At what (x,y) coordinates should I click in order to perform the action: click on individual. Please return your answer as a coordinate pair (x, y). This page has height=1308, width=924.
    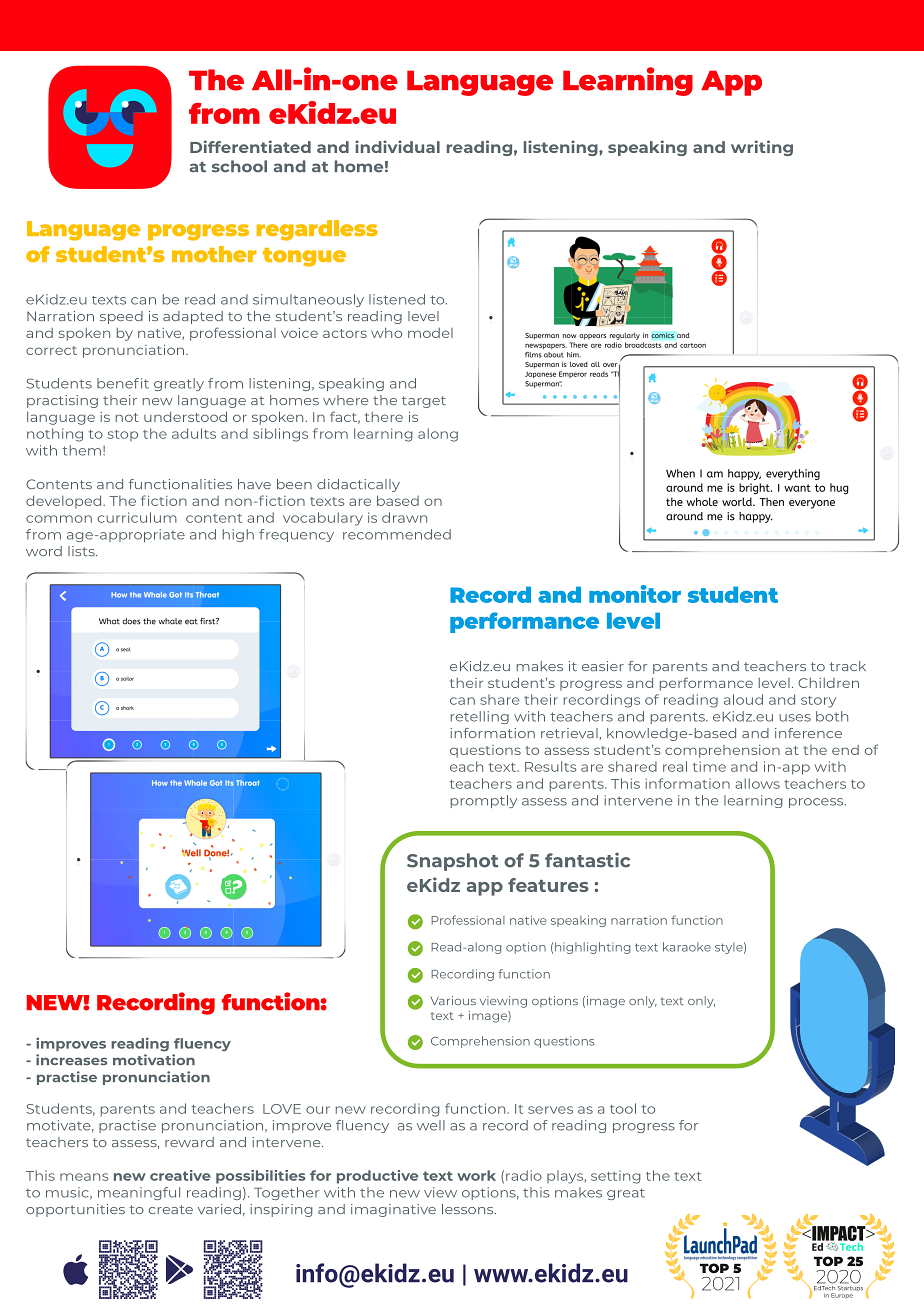
    Looking at the image, I should click on (397, 146).
